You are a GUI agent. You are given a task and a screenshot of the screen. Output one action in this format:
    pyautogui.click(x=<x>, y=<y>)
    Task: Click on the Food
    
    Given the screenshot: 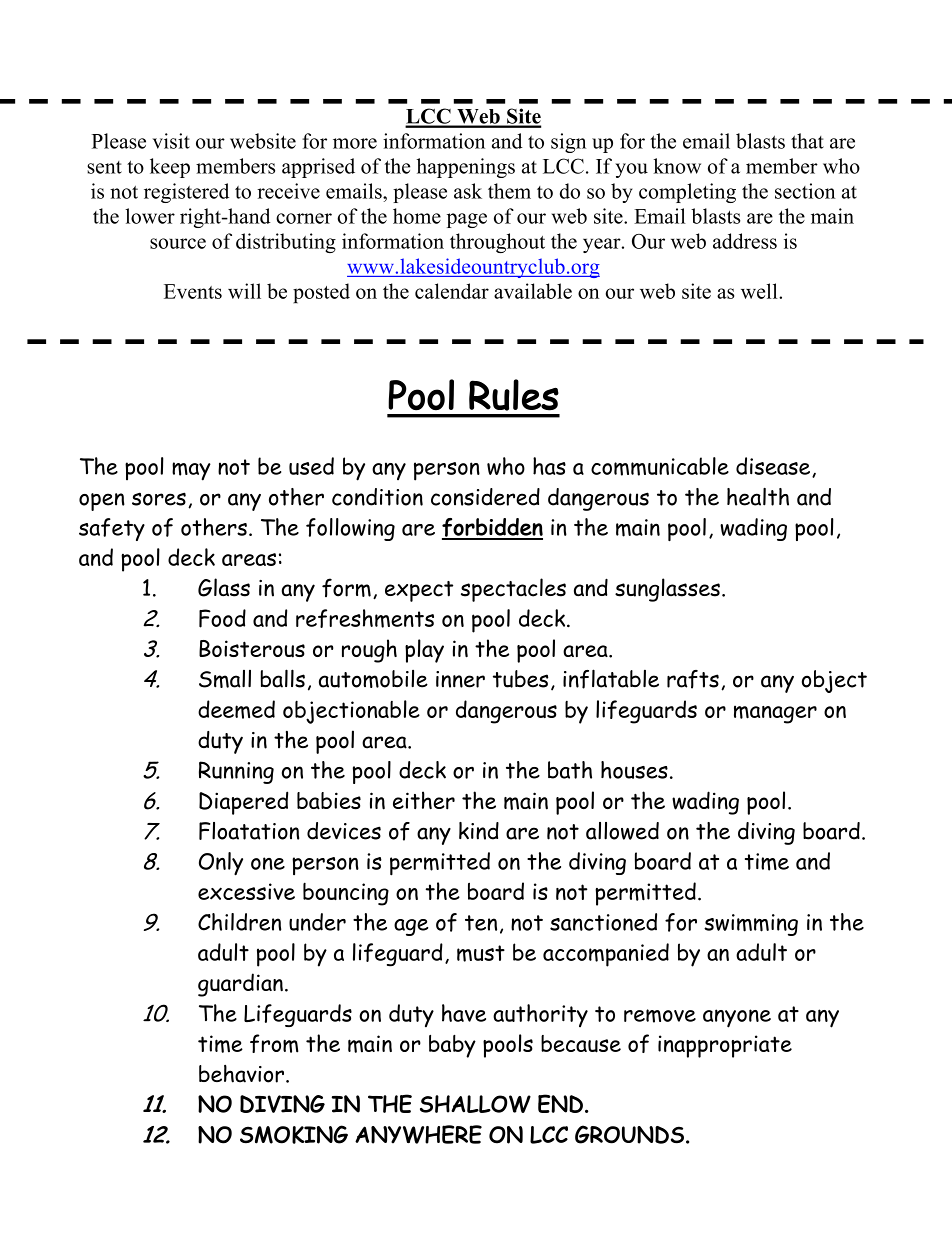 What is the action you would take?
    pyautogui.click(x=222, y=618)
